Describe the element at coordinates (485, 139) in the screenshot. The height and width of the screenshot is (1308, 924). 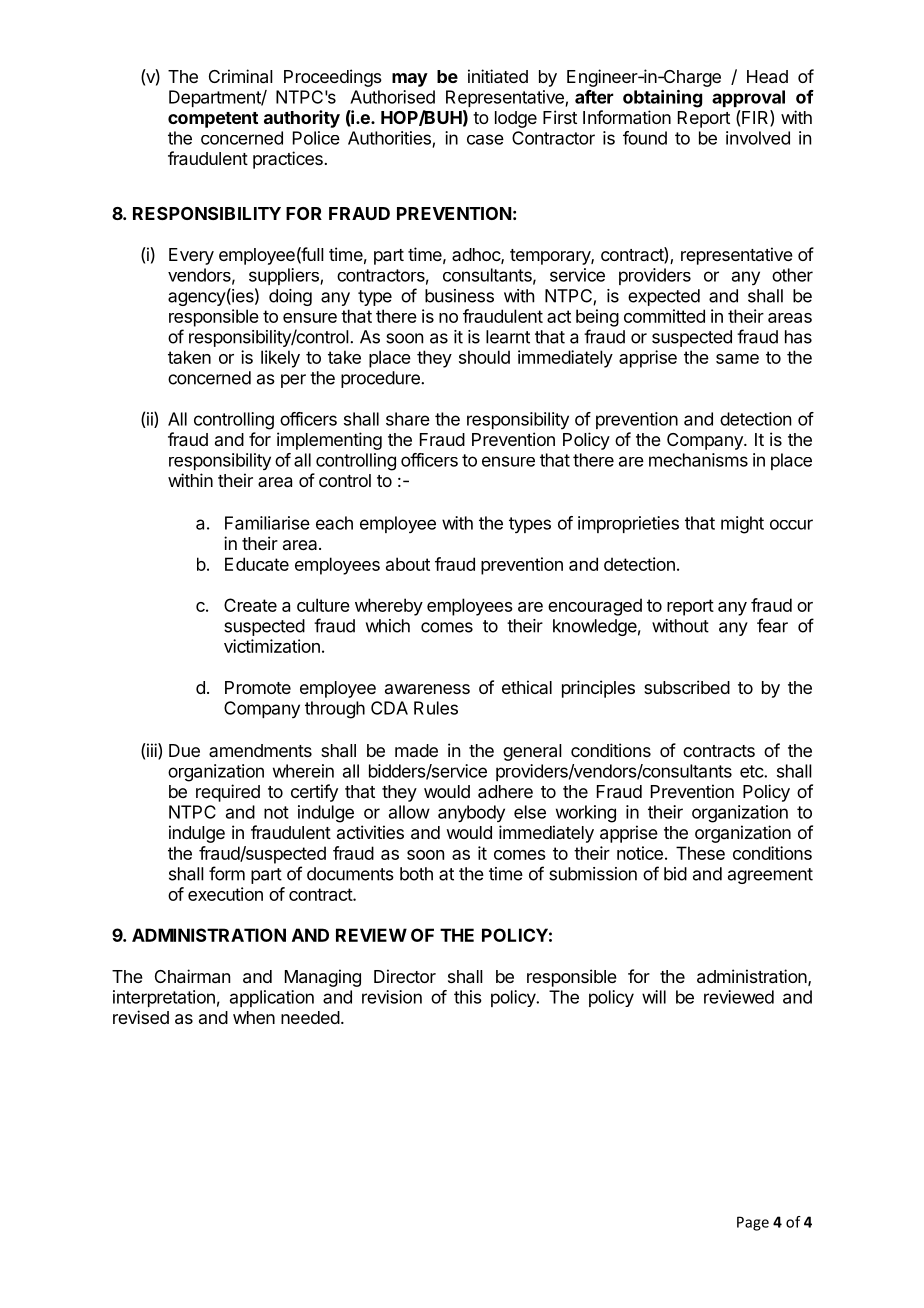
I see `case` at that location.
